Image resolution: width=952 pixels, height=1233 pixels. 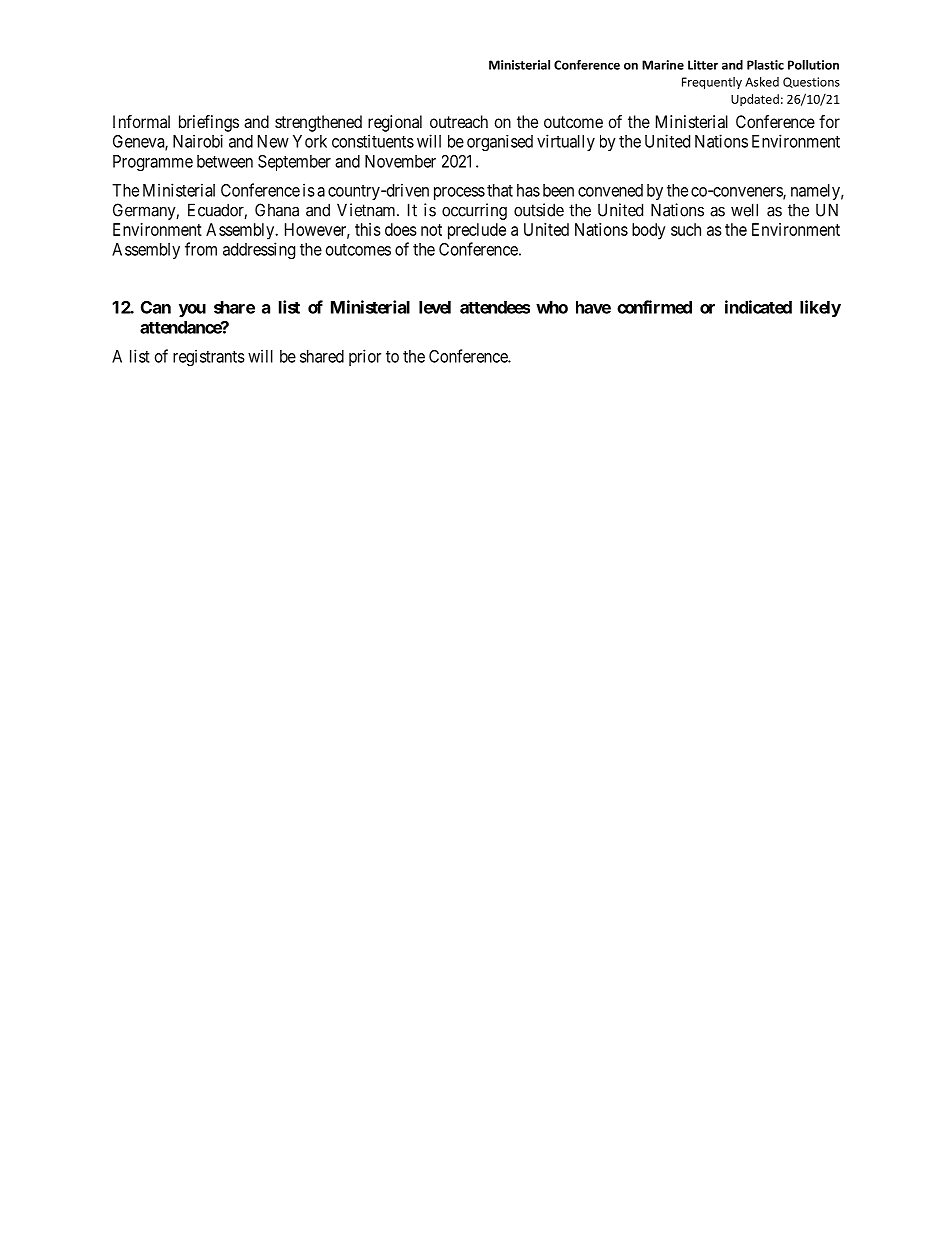 I want to click on Marine, so click(x=663, y=65).
